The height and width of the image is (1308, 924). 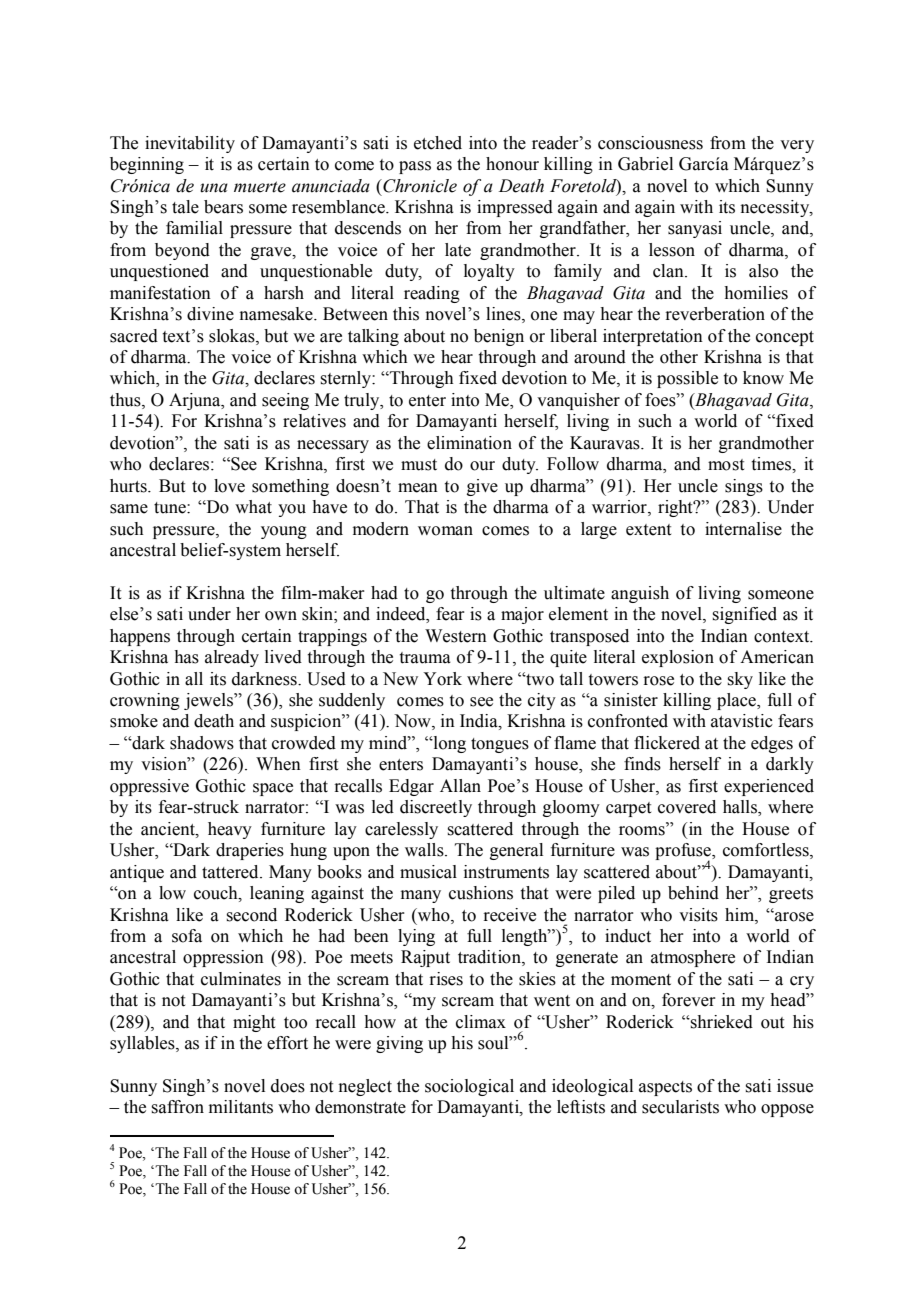 What do you see at coordinates (196, 401) in the image?
I see `Arjuna` at bounding box center [196, 401].
